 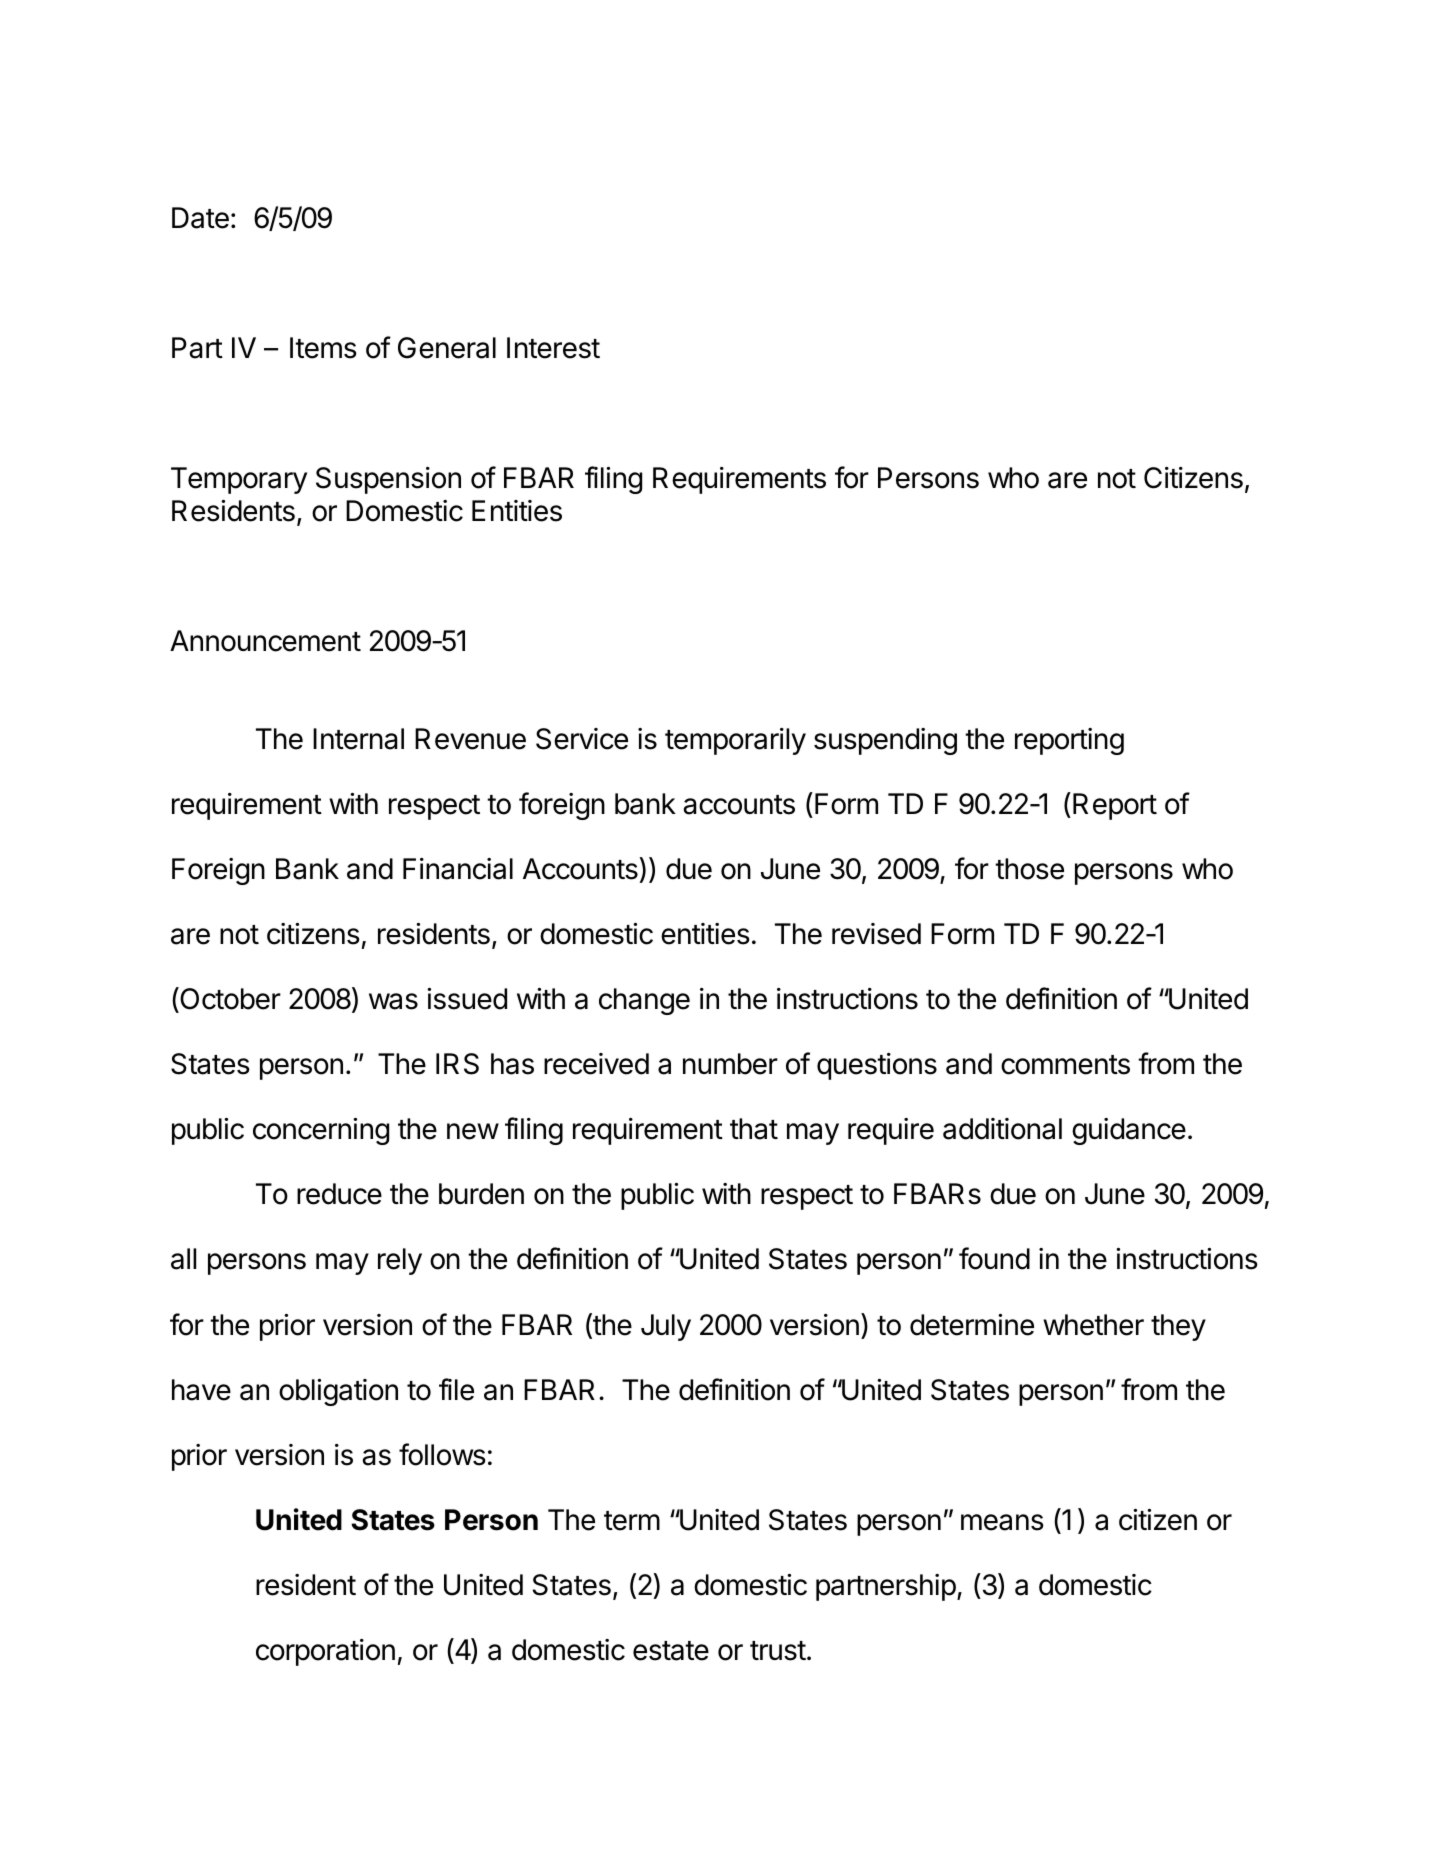 I want to click on Interest, so click(x=553, y=348).
